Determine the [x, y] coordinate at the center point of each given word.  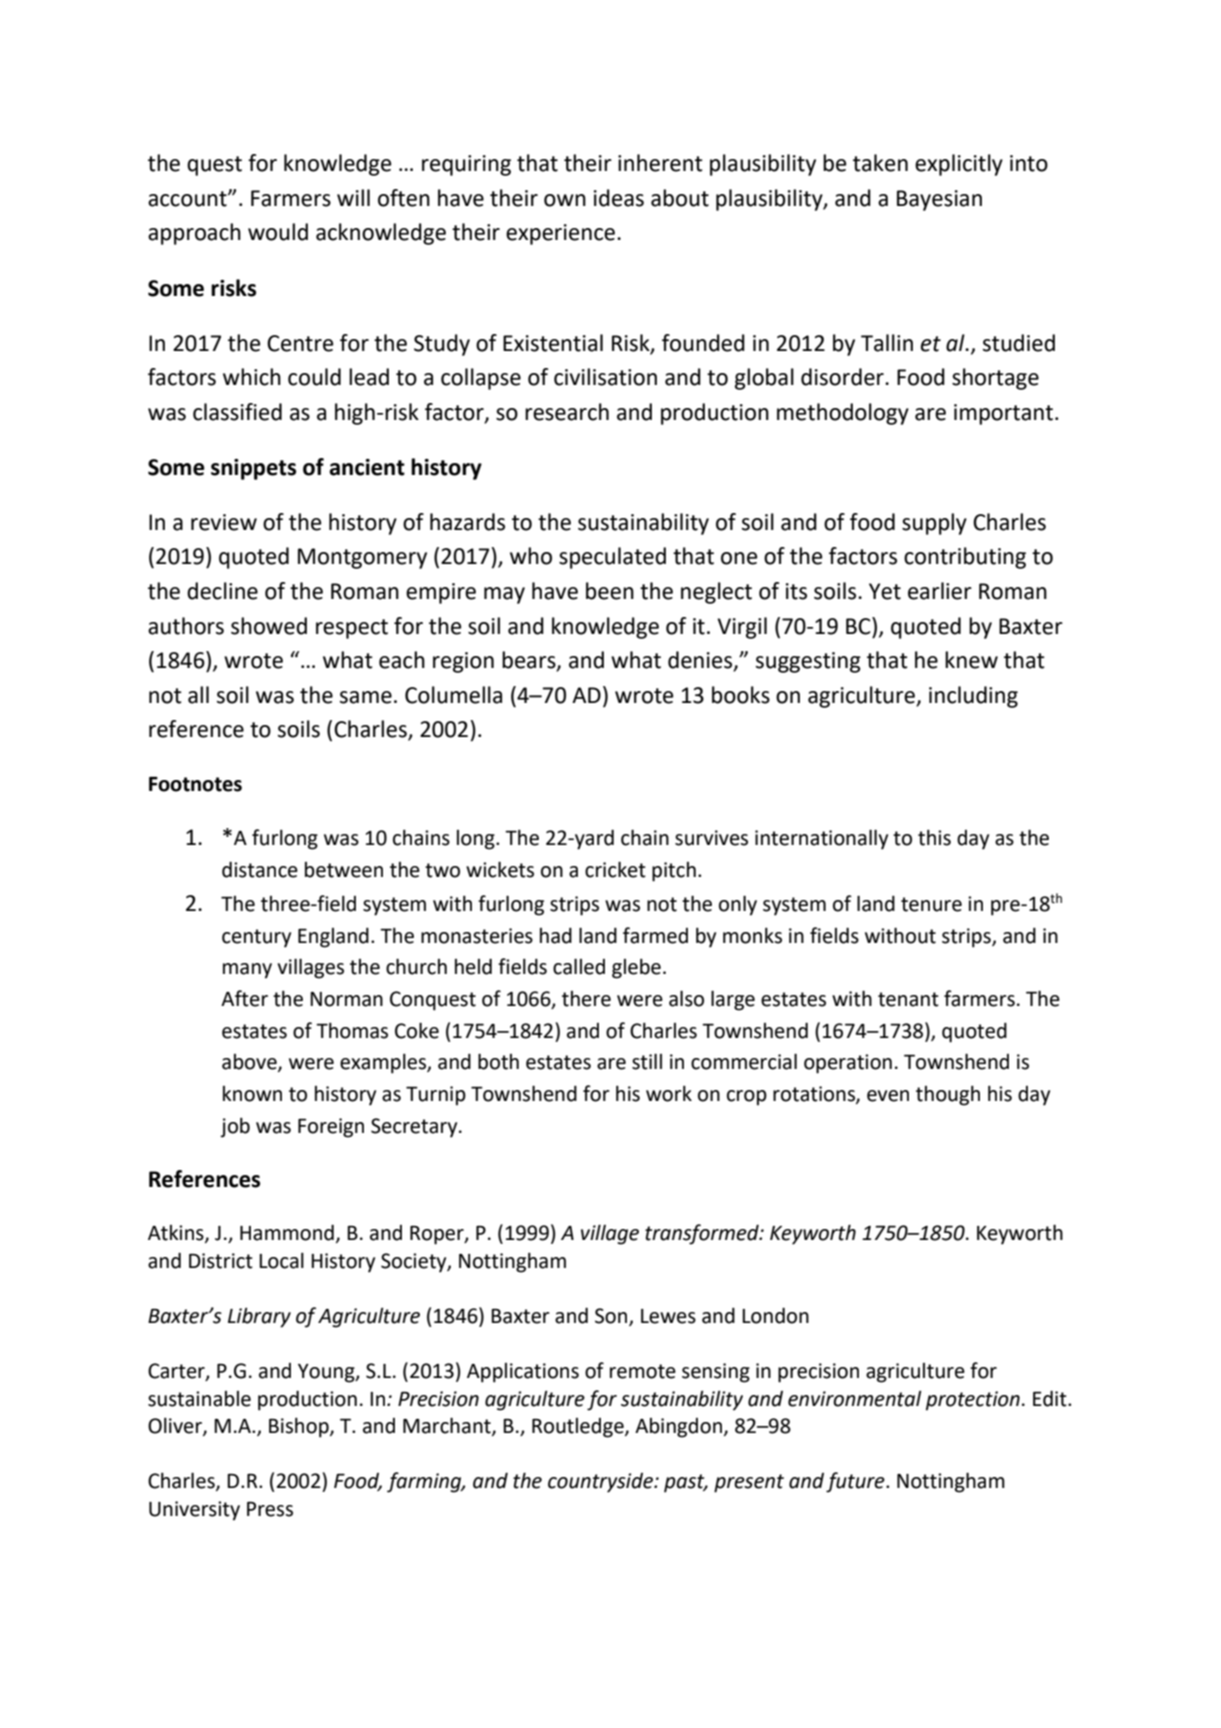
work [669, 1093]
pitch [674, 872]
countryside [601, 1483]
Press [270, 1509]
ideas [619, 198]
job [235, 1127]
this [934, 837]
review [224, 522]
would [278, 232]
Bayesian [939, 200]
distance [260, 869]
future [856, 1482]
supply [934, 524]
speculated [612, 558]
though [948, 1095]
